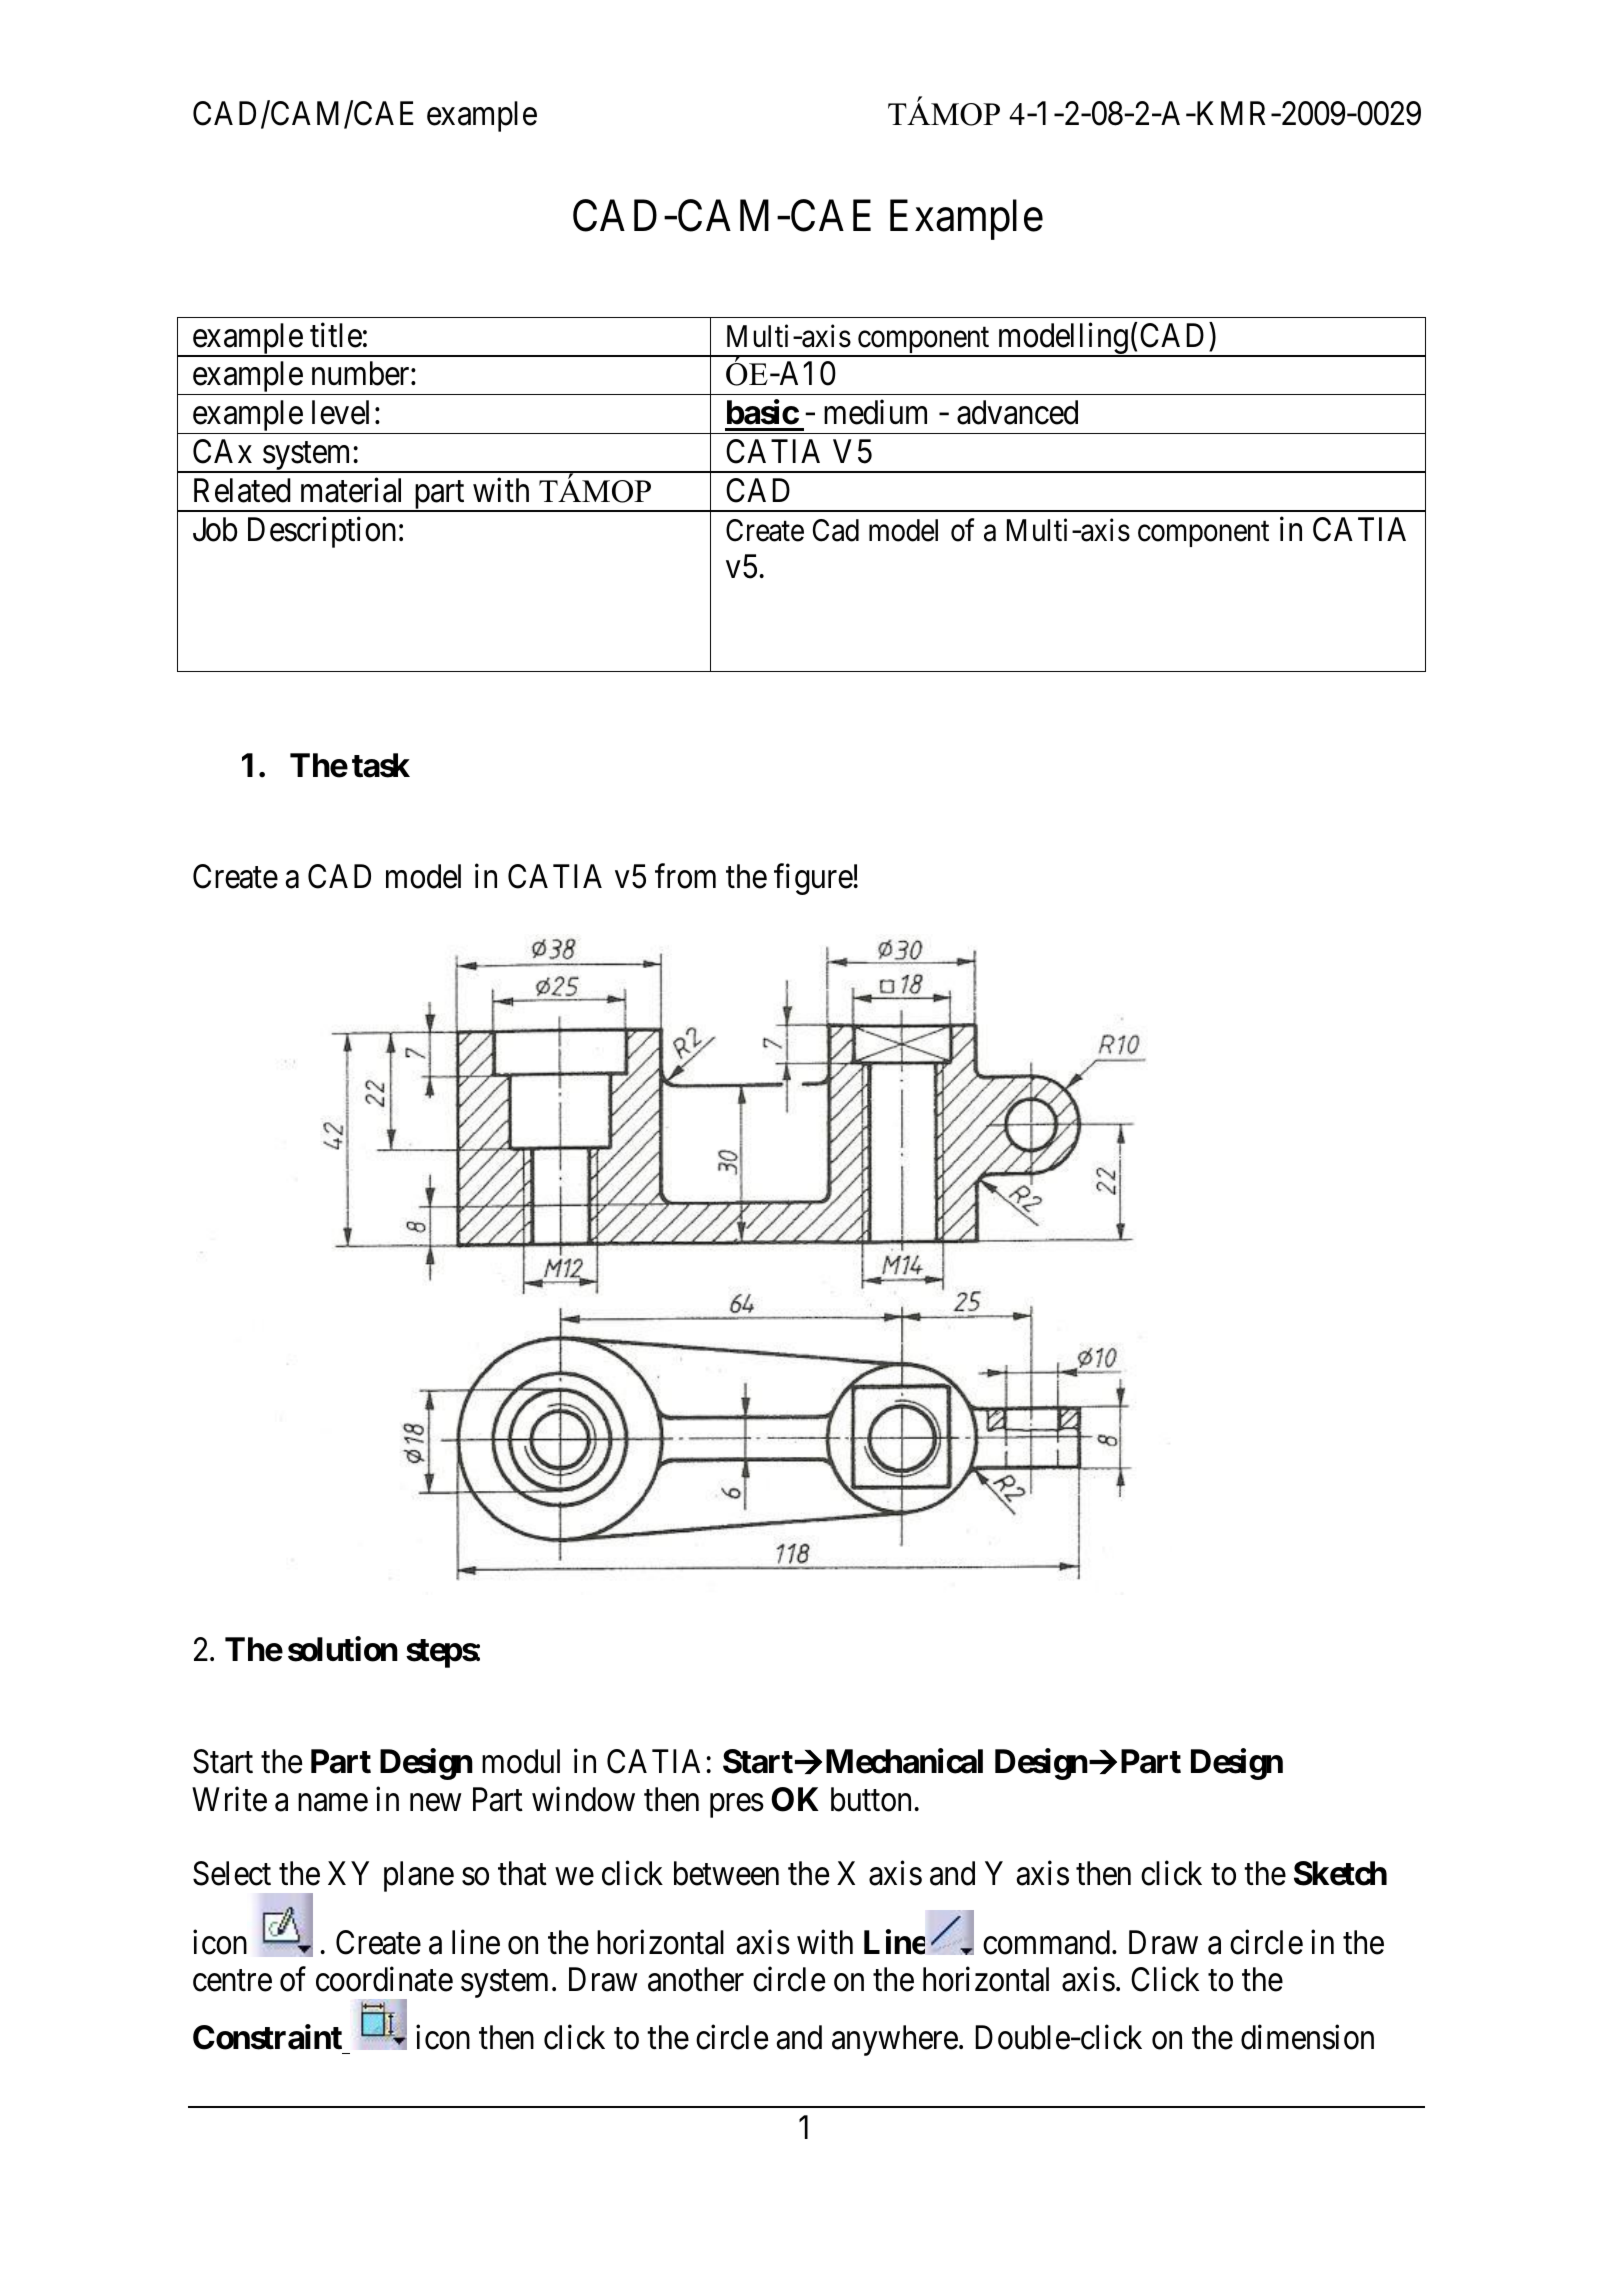 This screenshot has height=2281, width=1613. I want to click on medium, so click(875, 412).
